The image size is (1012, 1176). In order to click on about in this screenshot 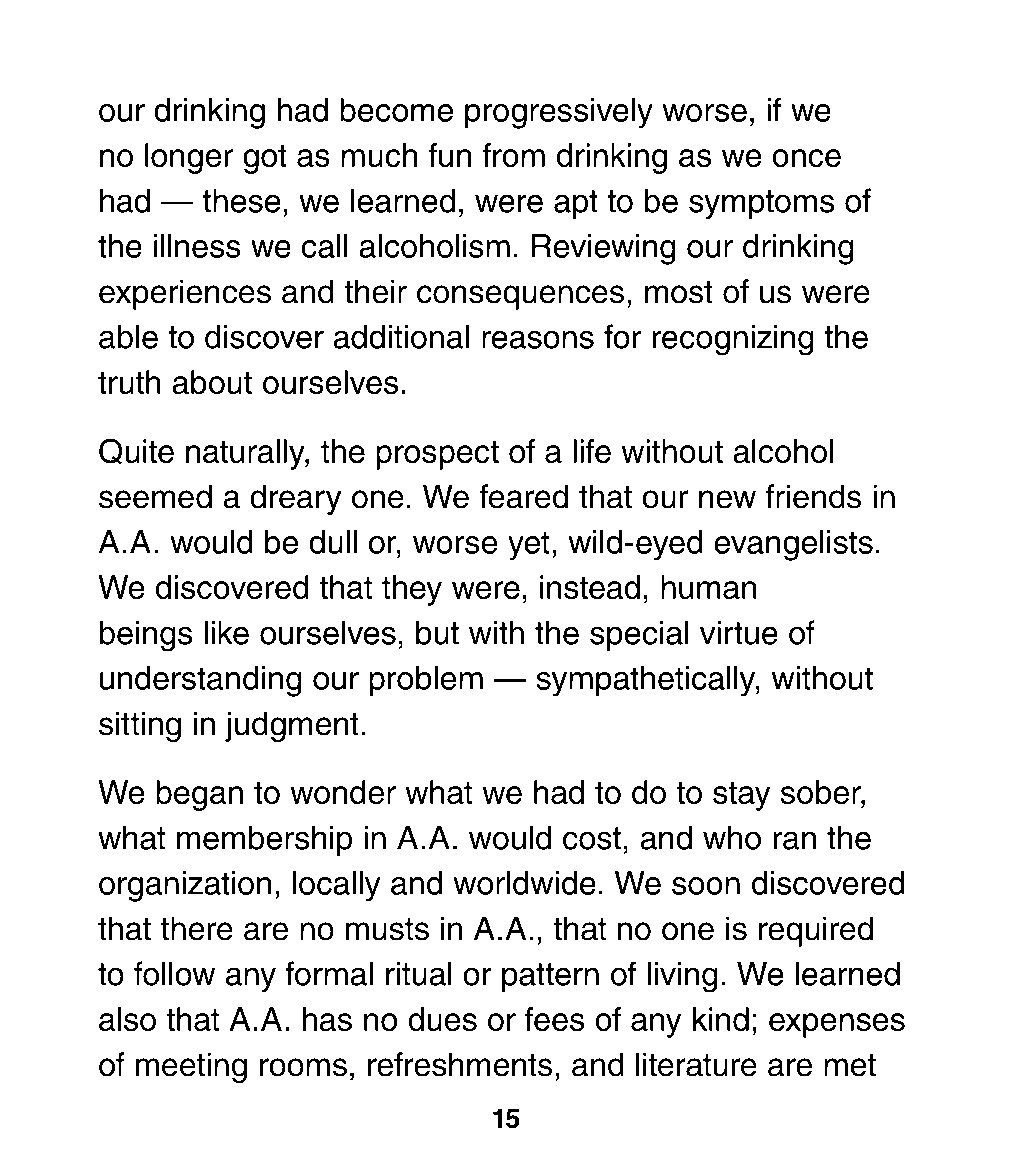, I will do `click(212, 382)`.
